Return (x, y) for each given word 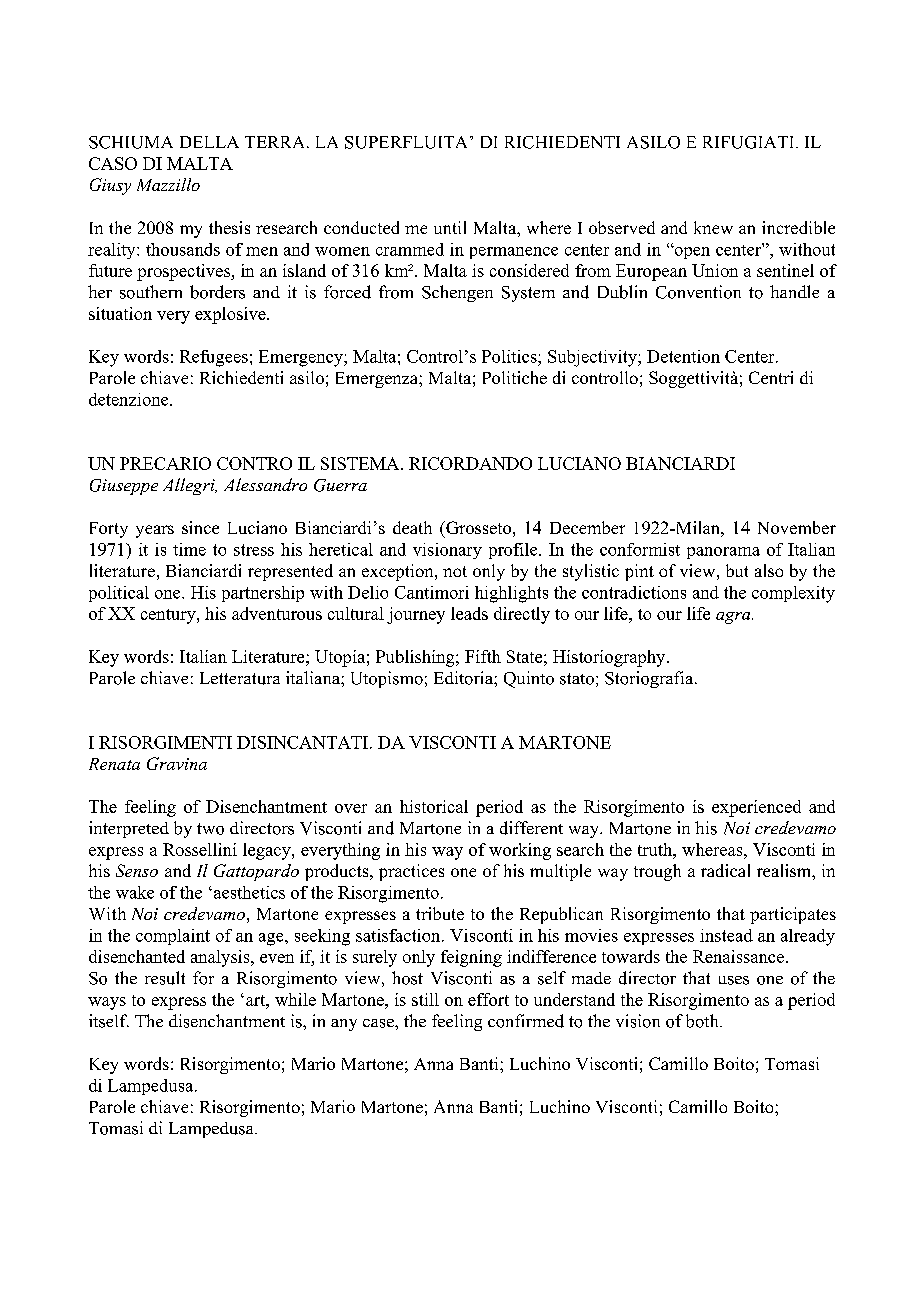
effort (488, 999)
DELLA (209, 142)
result (165, 978)
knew (713, 227)
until (450, 227)
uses (734, 980)
